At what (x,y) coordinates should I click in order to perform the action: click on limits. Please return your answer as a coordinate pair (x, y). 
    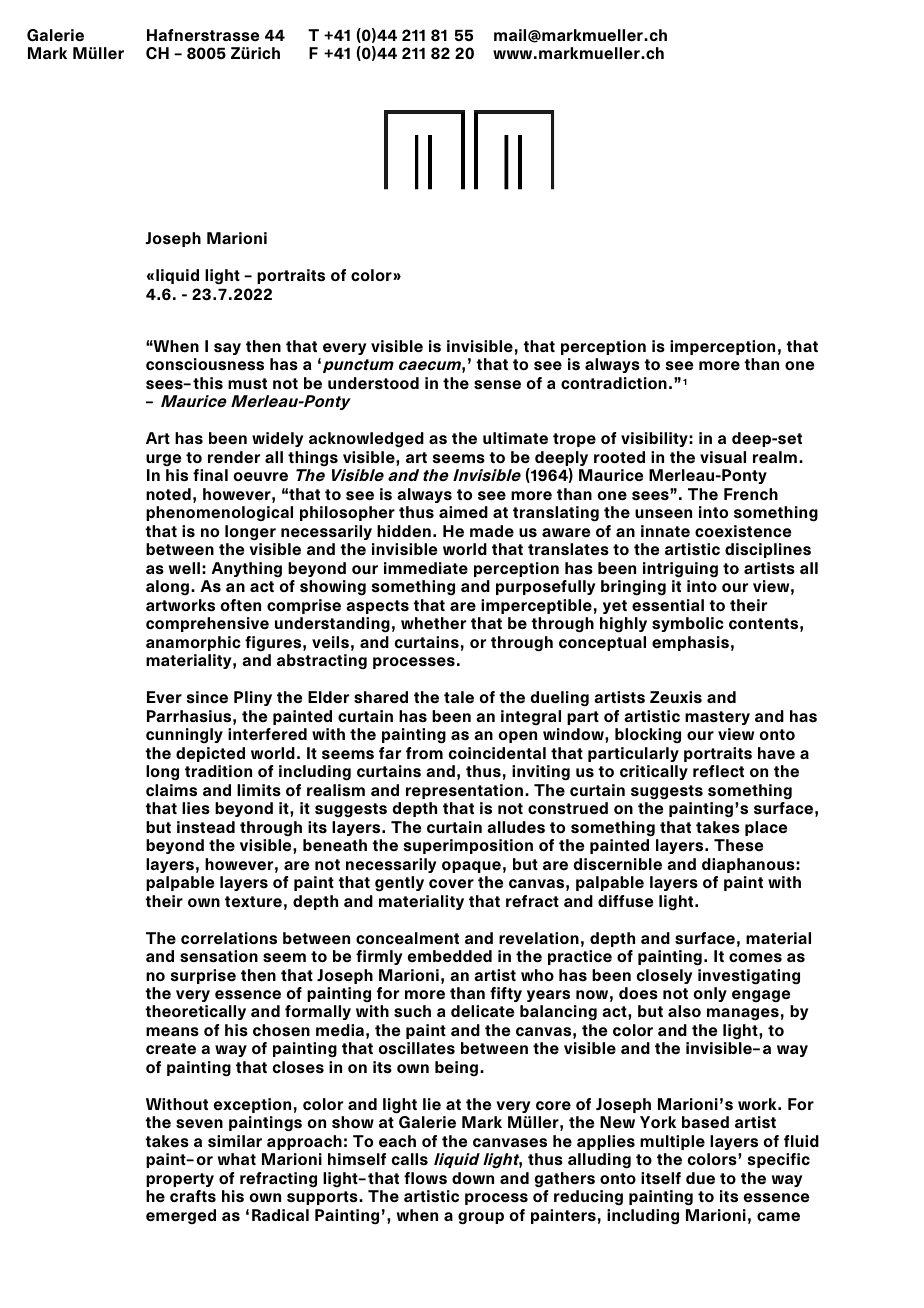
    Looking at the image, I should click on (259, 790).
